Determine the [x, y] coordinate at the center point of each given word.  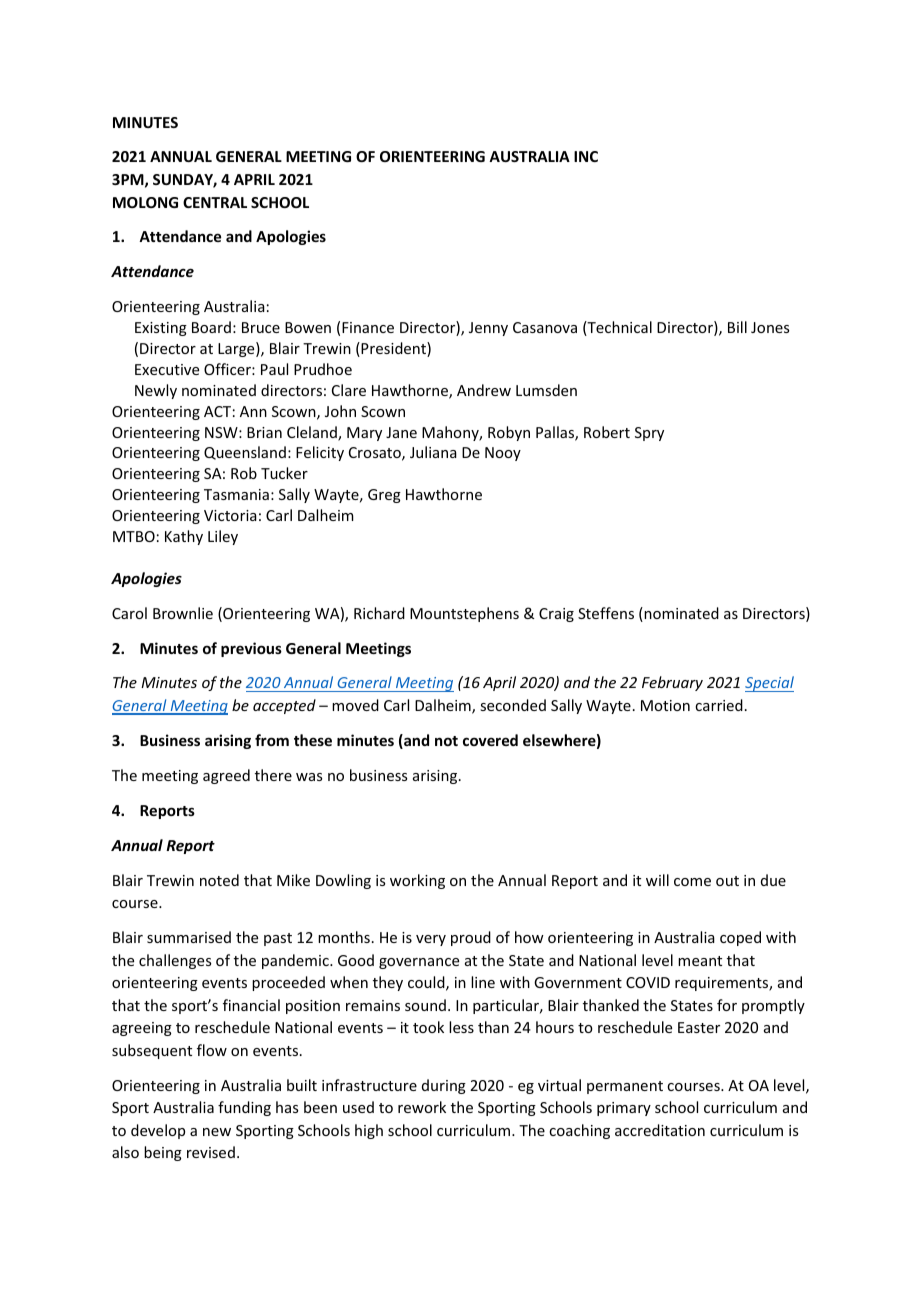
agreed [226, 776]
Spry [649, 434]
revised [211, 1152]
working [417, 881]
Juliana [433, 452]
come [692, 882]
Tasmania [236, 494]
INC [586, 156]
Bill [737, 327]
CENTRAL [215, 202]
